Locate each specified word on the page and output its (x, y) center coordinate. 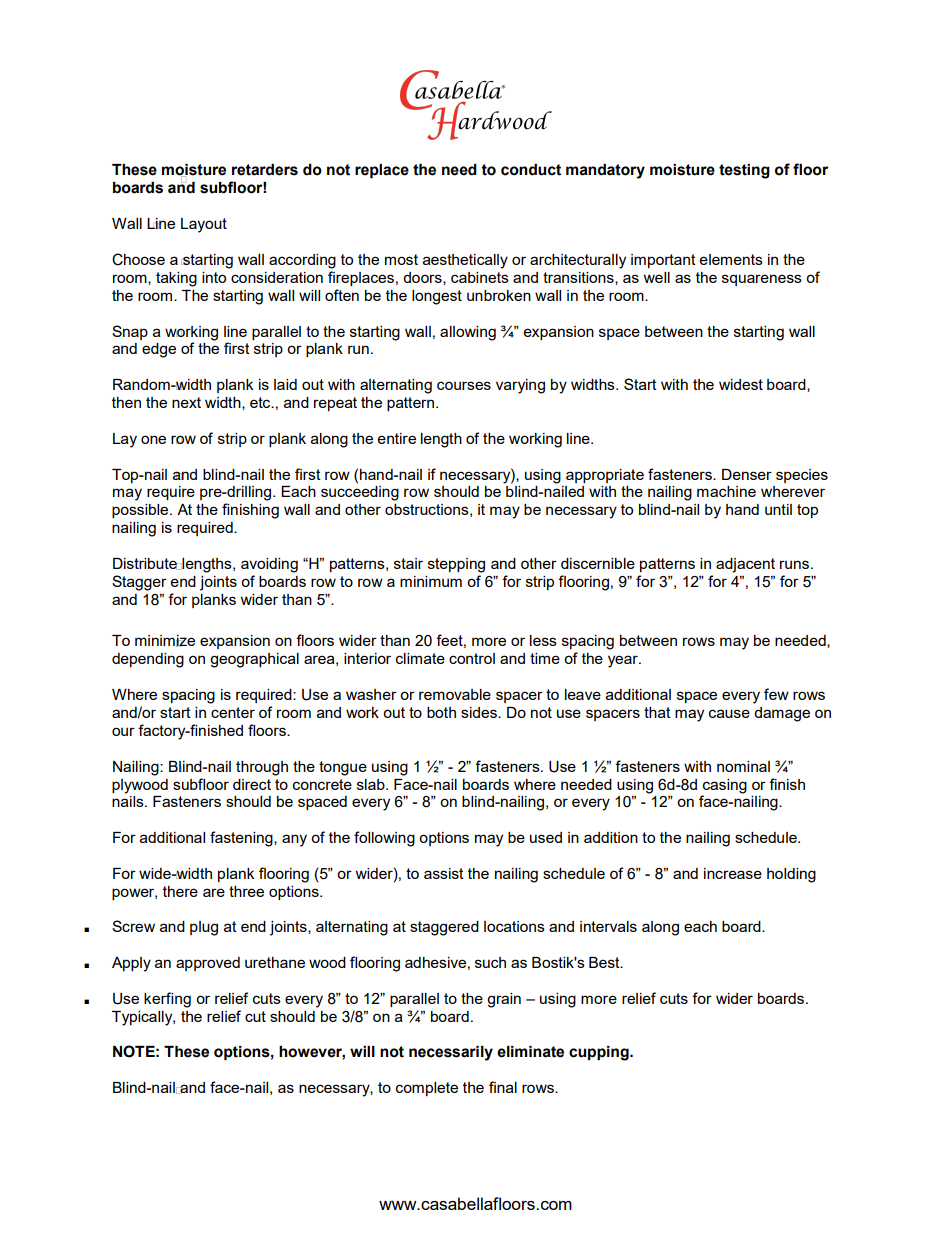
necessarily (451, 1053)
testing (744, 171)
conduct (531, 170)
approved (208, 964)
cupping (600, 1053)
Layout (204, 225)
